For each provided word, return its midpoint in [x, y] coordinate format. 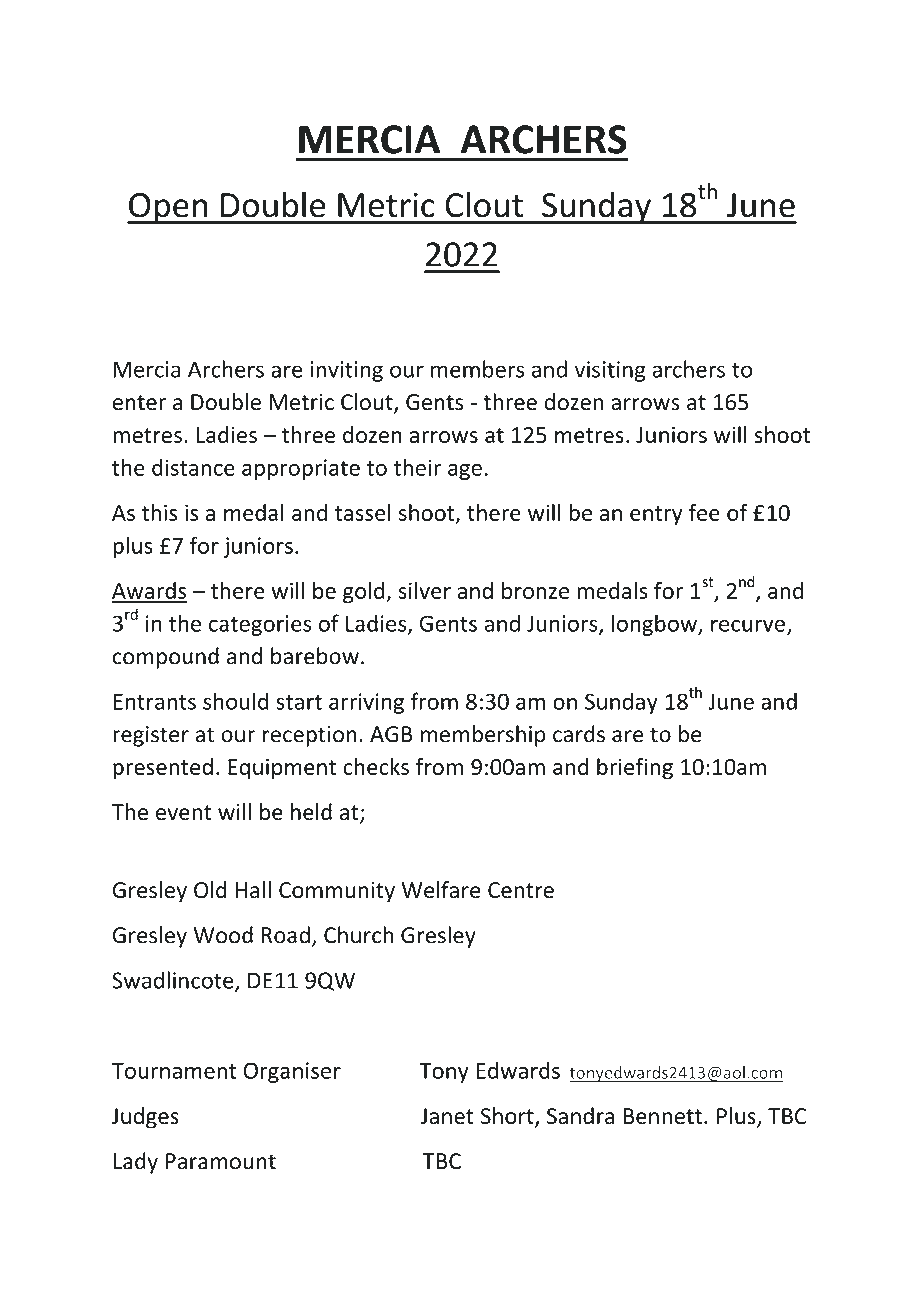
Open [168, 208]
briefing [635, 769]
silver [424, 590]
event [184, 813]
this [160, 512]
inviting [346, 371]
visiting [610, 371]
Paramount [221, 1161]
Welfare [441, 890]
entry [656, 515]
